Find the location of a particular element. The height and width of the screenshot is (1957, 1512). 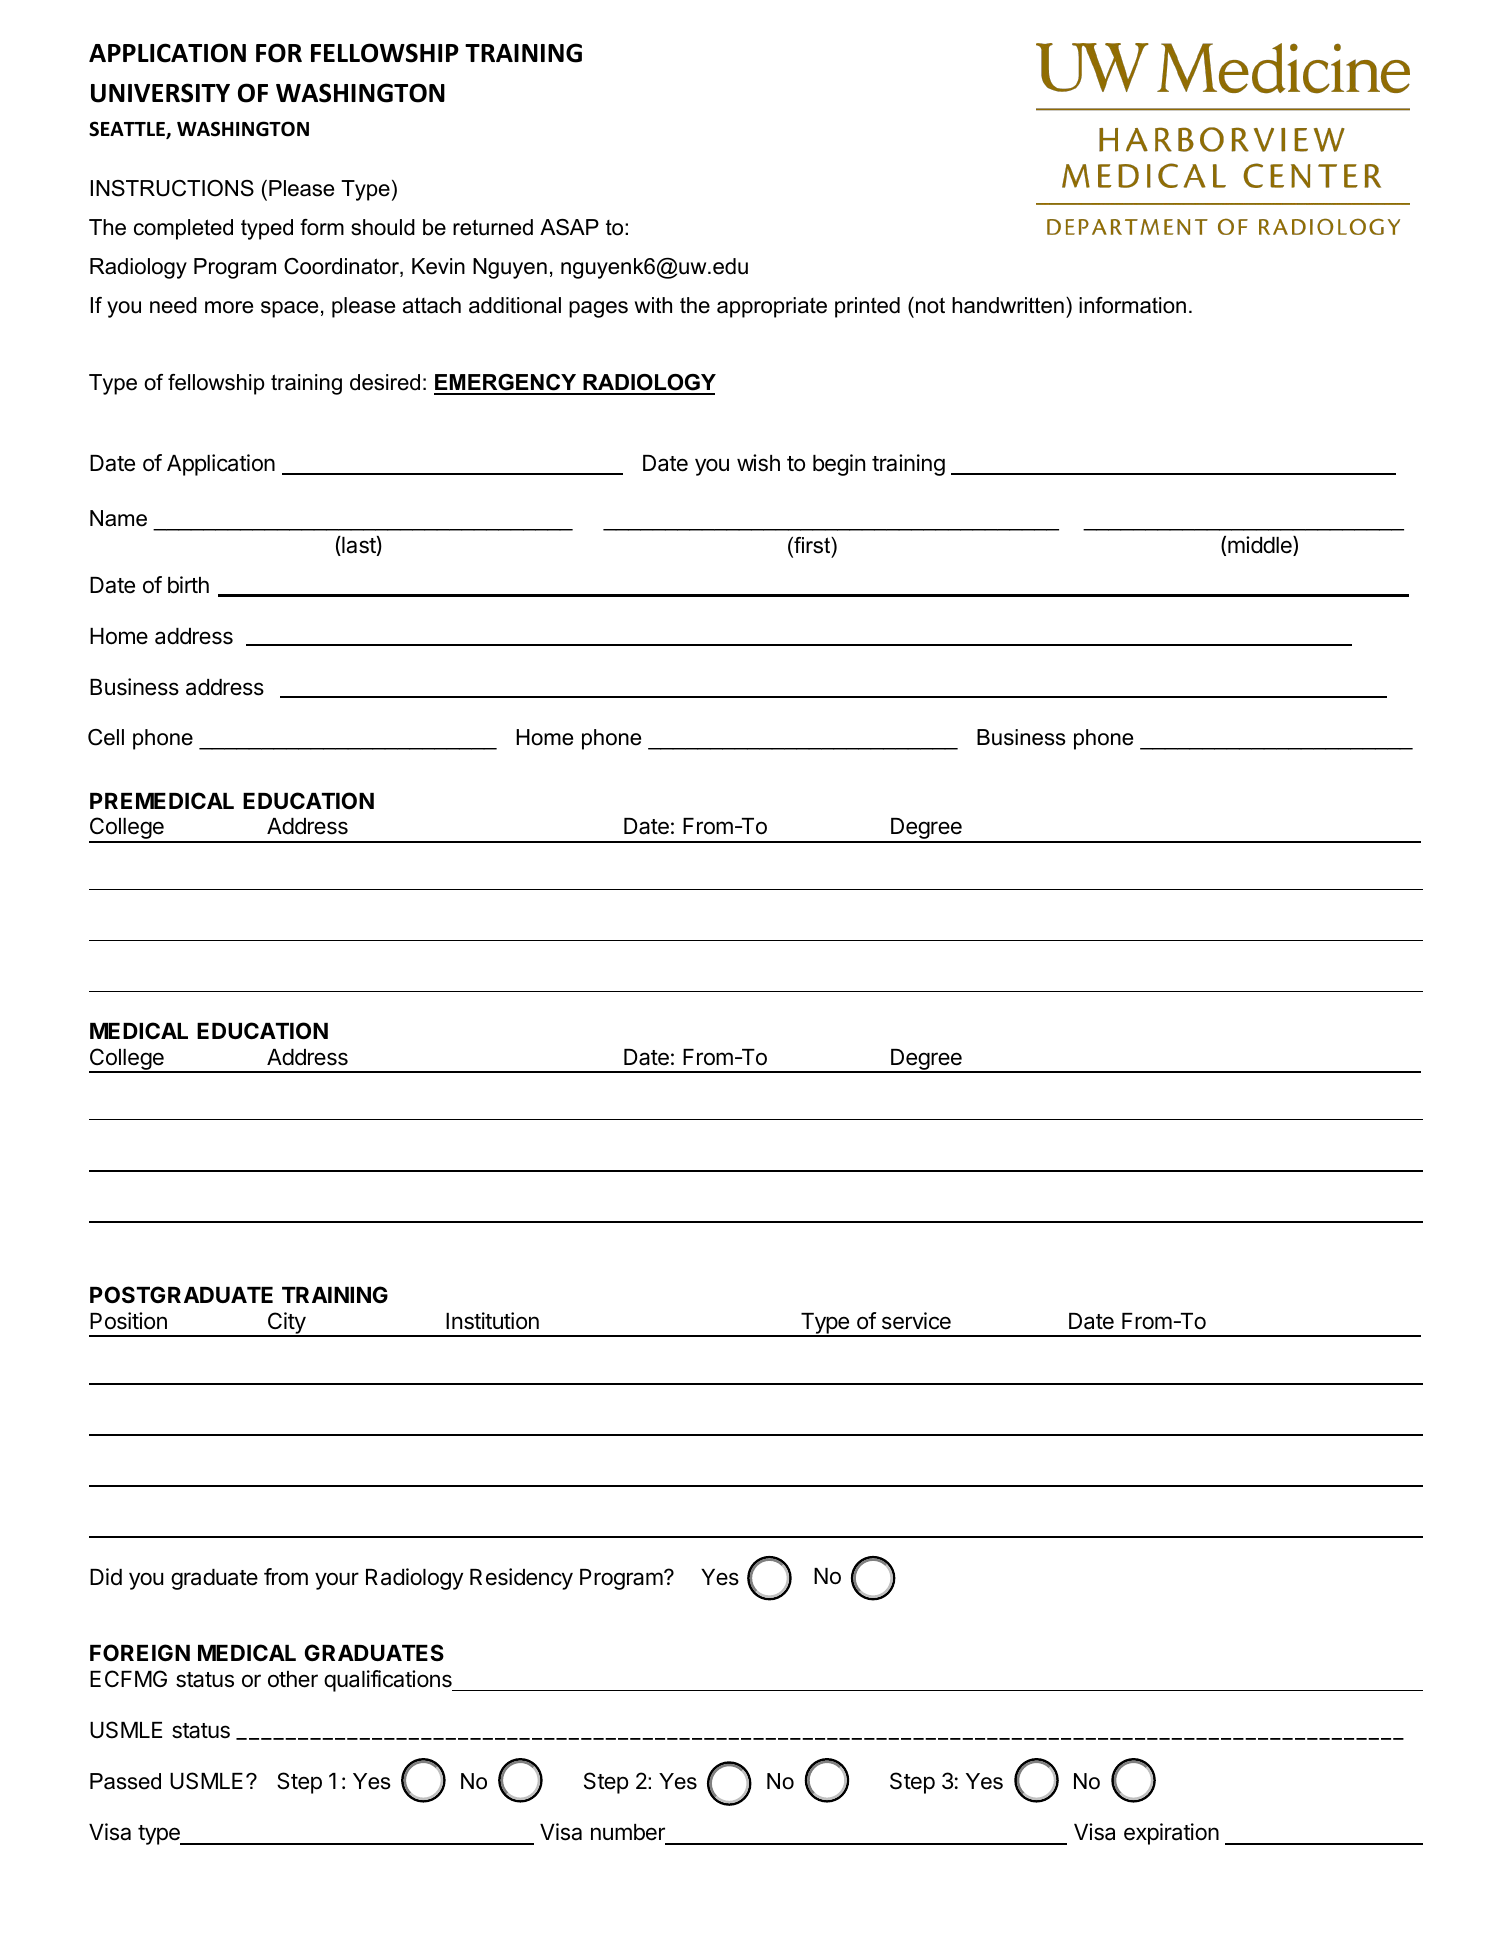

ASAP is located at coordinates (569, 227).
